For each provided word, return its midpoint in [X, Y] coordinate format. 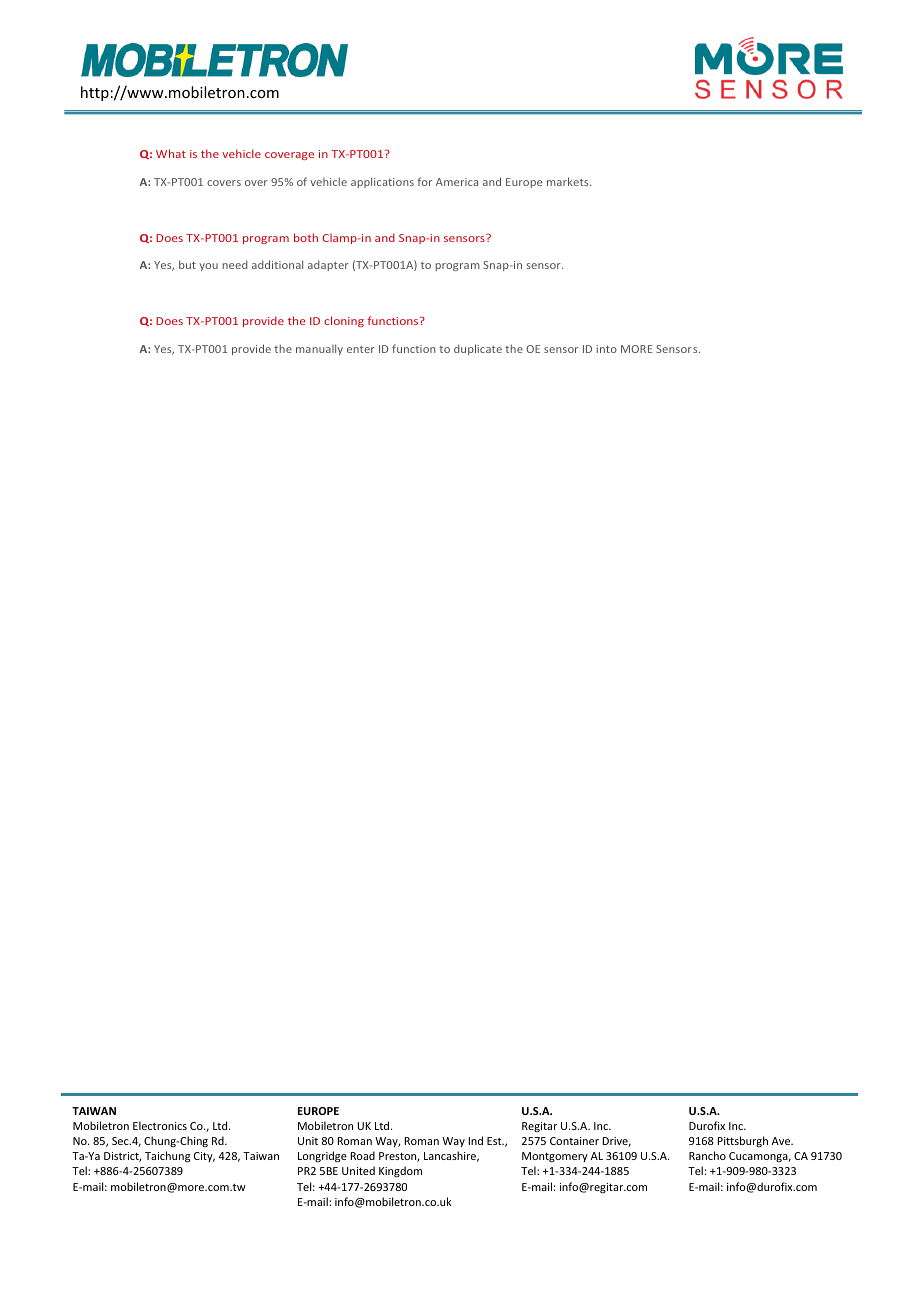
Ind [476, 1140]
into [606, 349]
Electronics [160, 1125]
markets [569, 181]
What [171, 153]
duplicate [478, 349]
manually [319, 349]
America [457, 182]
